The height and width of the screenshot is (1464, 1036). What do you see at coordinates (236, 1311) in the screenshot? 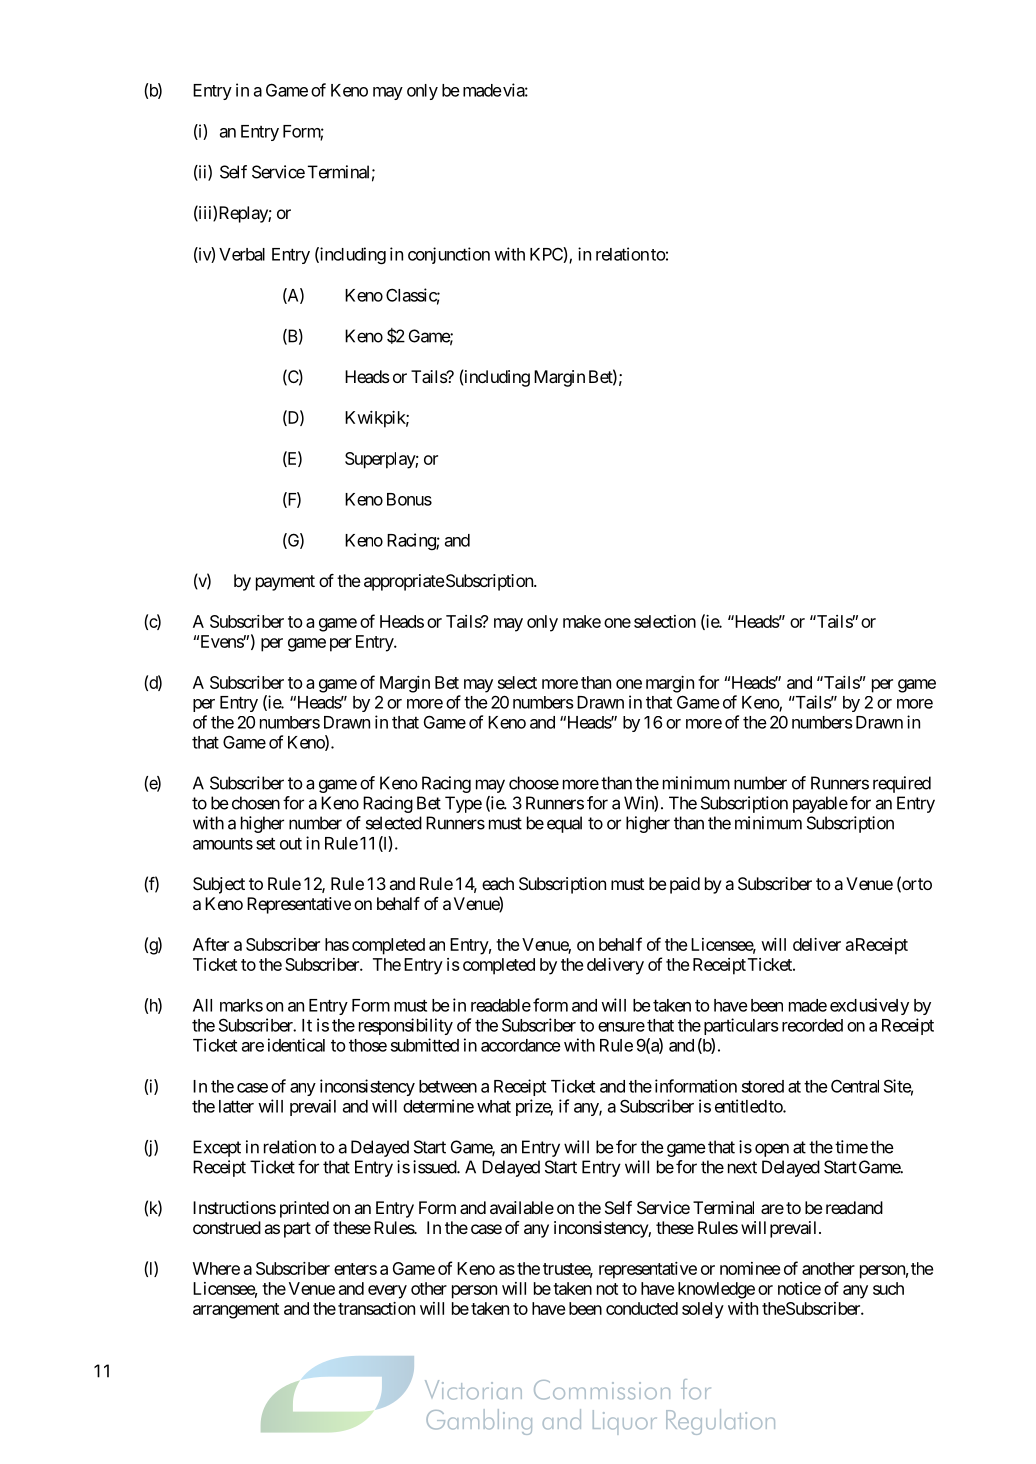
I see `arrangement` at bounding box center [236, 1311].
